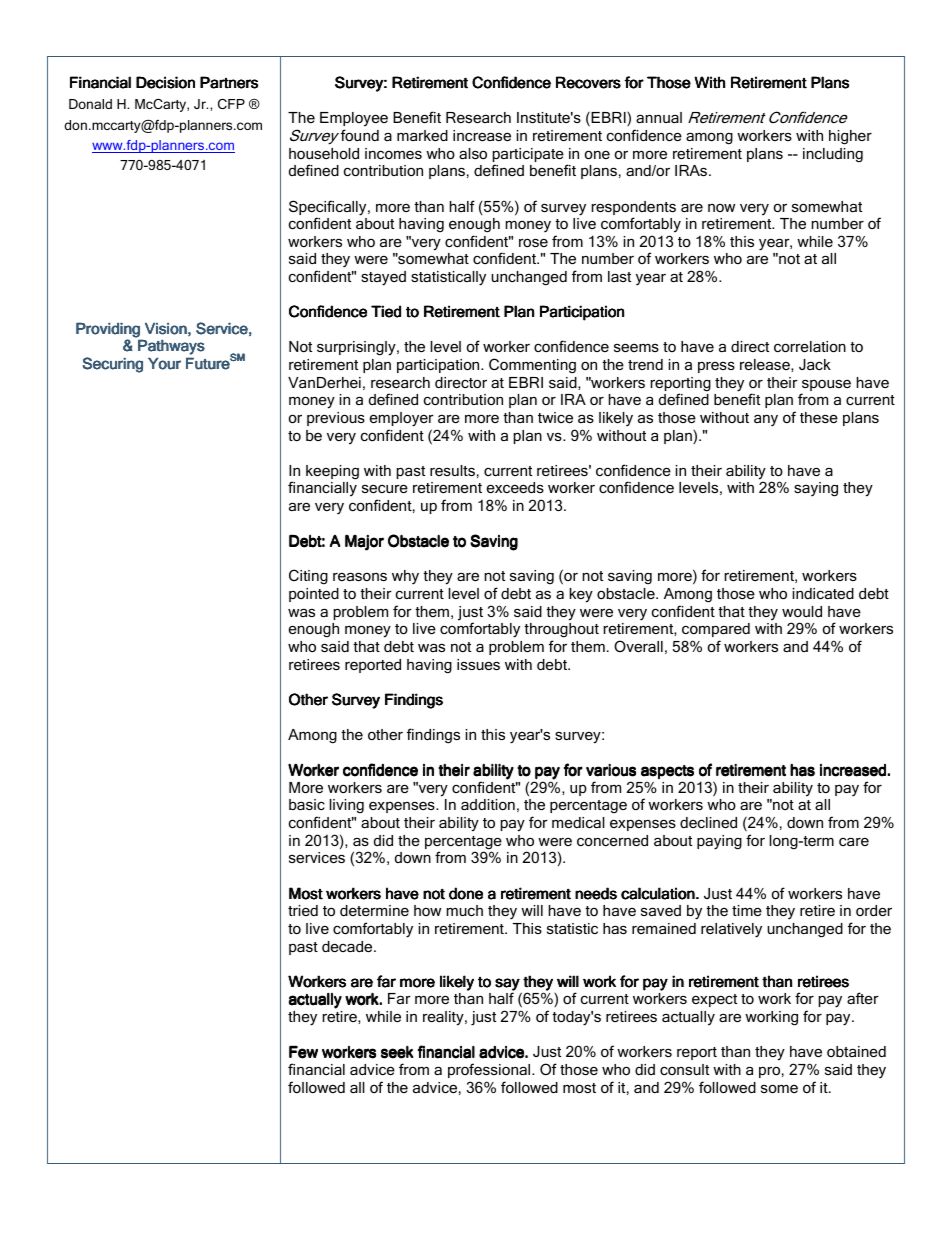 The height and width of the page is (1233, 952). I want to click on indicated, so click(823, 593).
